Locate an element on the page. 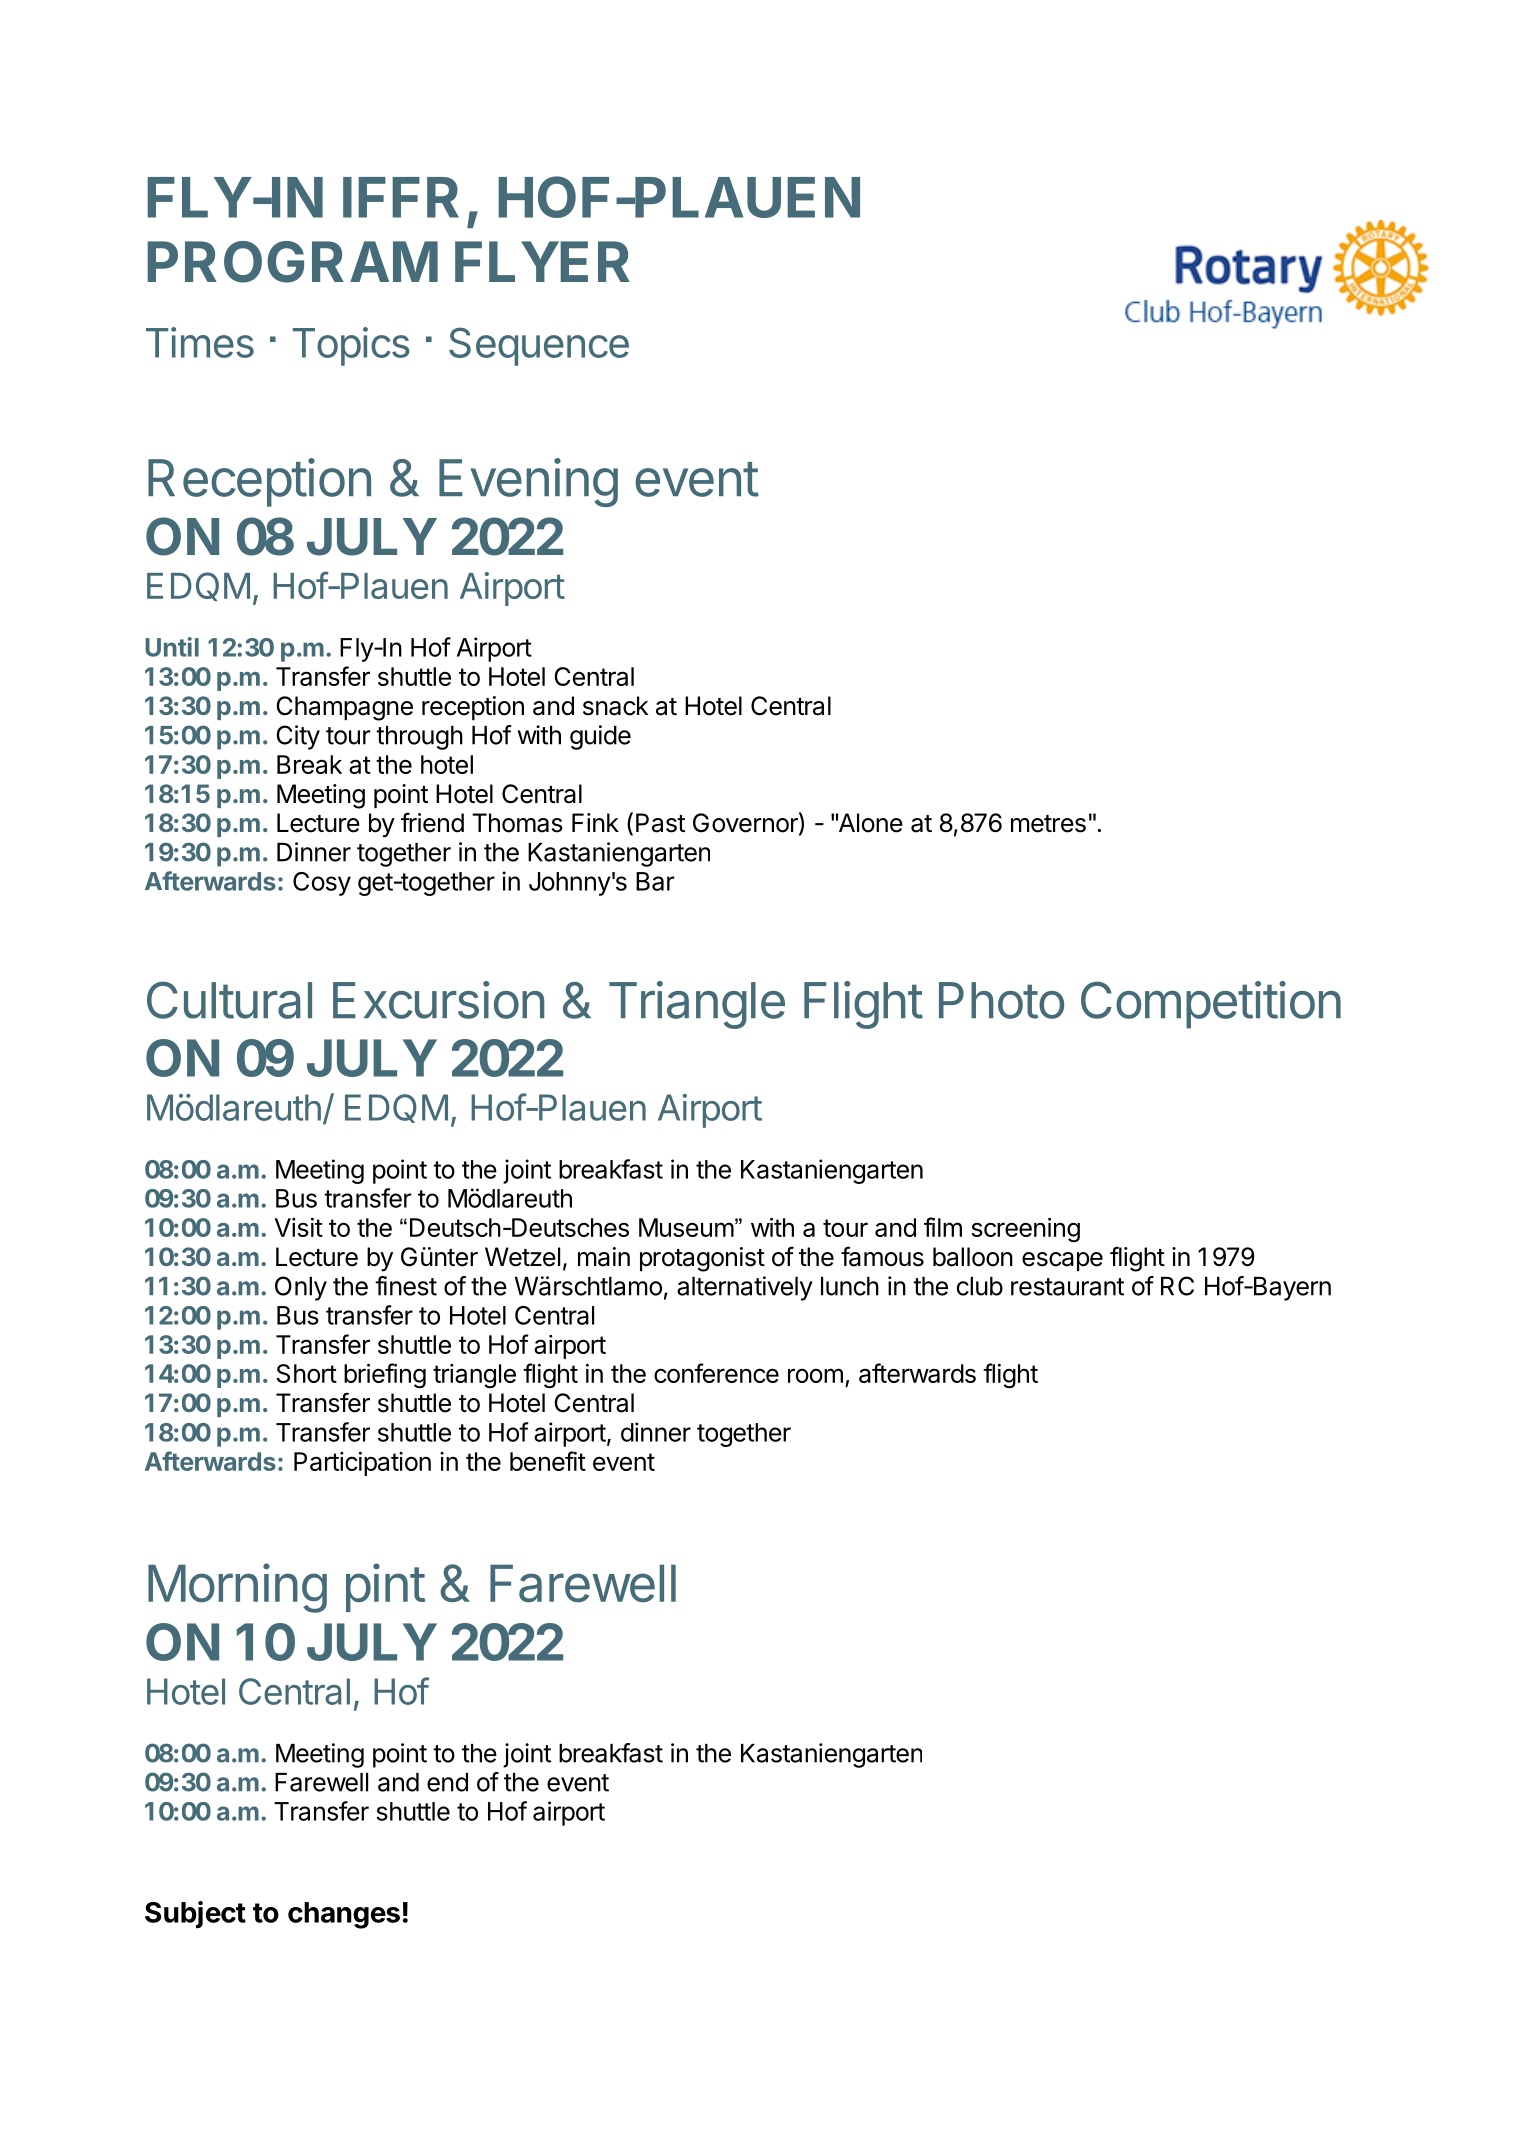 This document has height=2140, width=1513. Sequence is located at coordinates (539, 346).
